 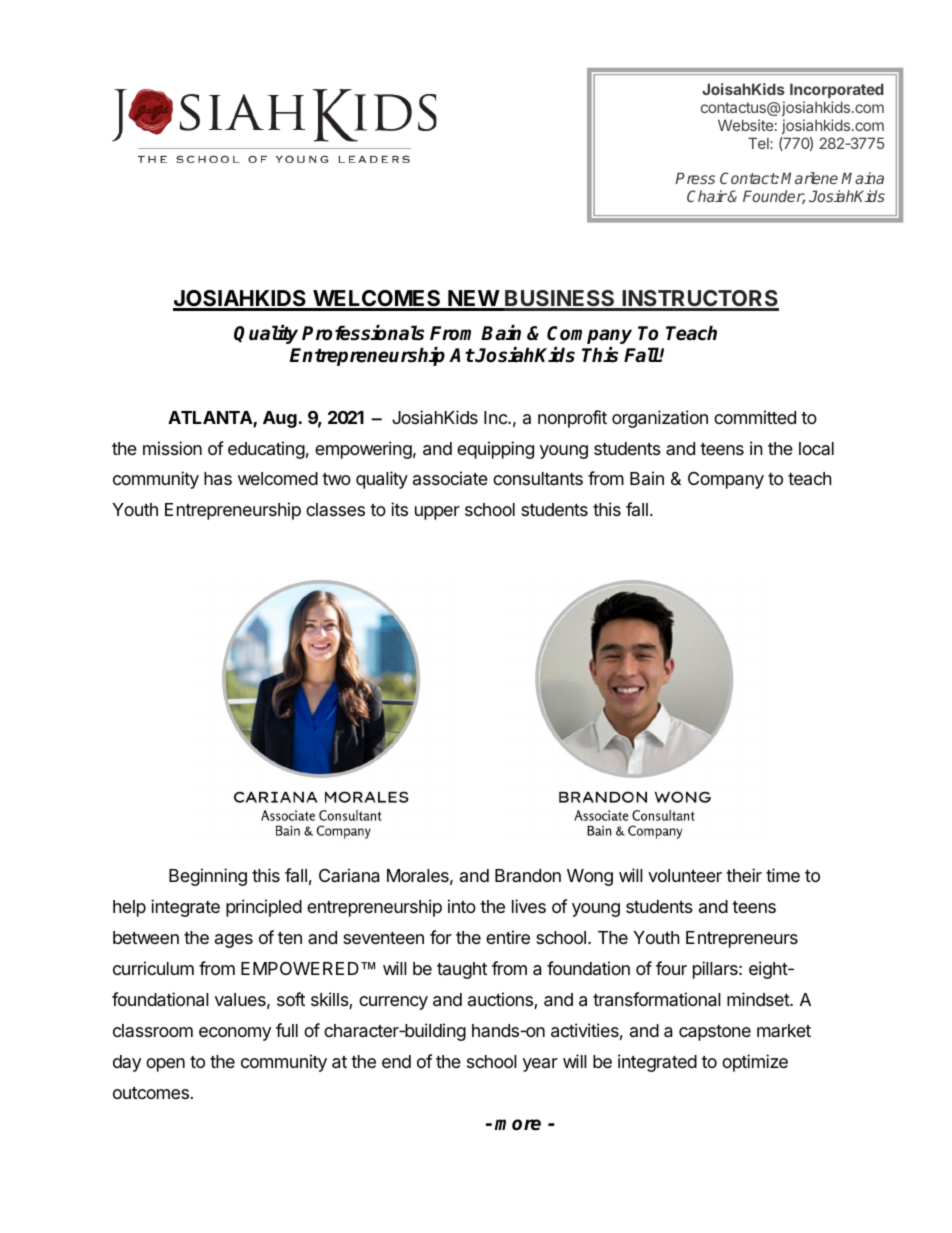 What do you see at coordinates (528, 875) in the document?
I see `Brandon` at bounding box center [528, 875].
